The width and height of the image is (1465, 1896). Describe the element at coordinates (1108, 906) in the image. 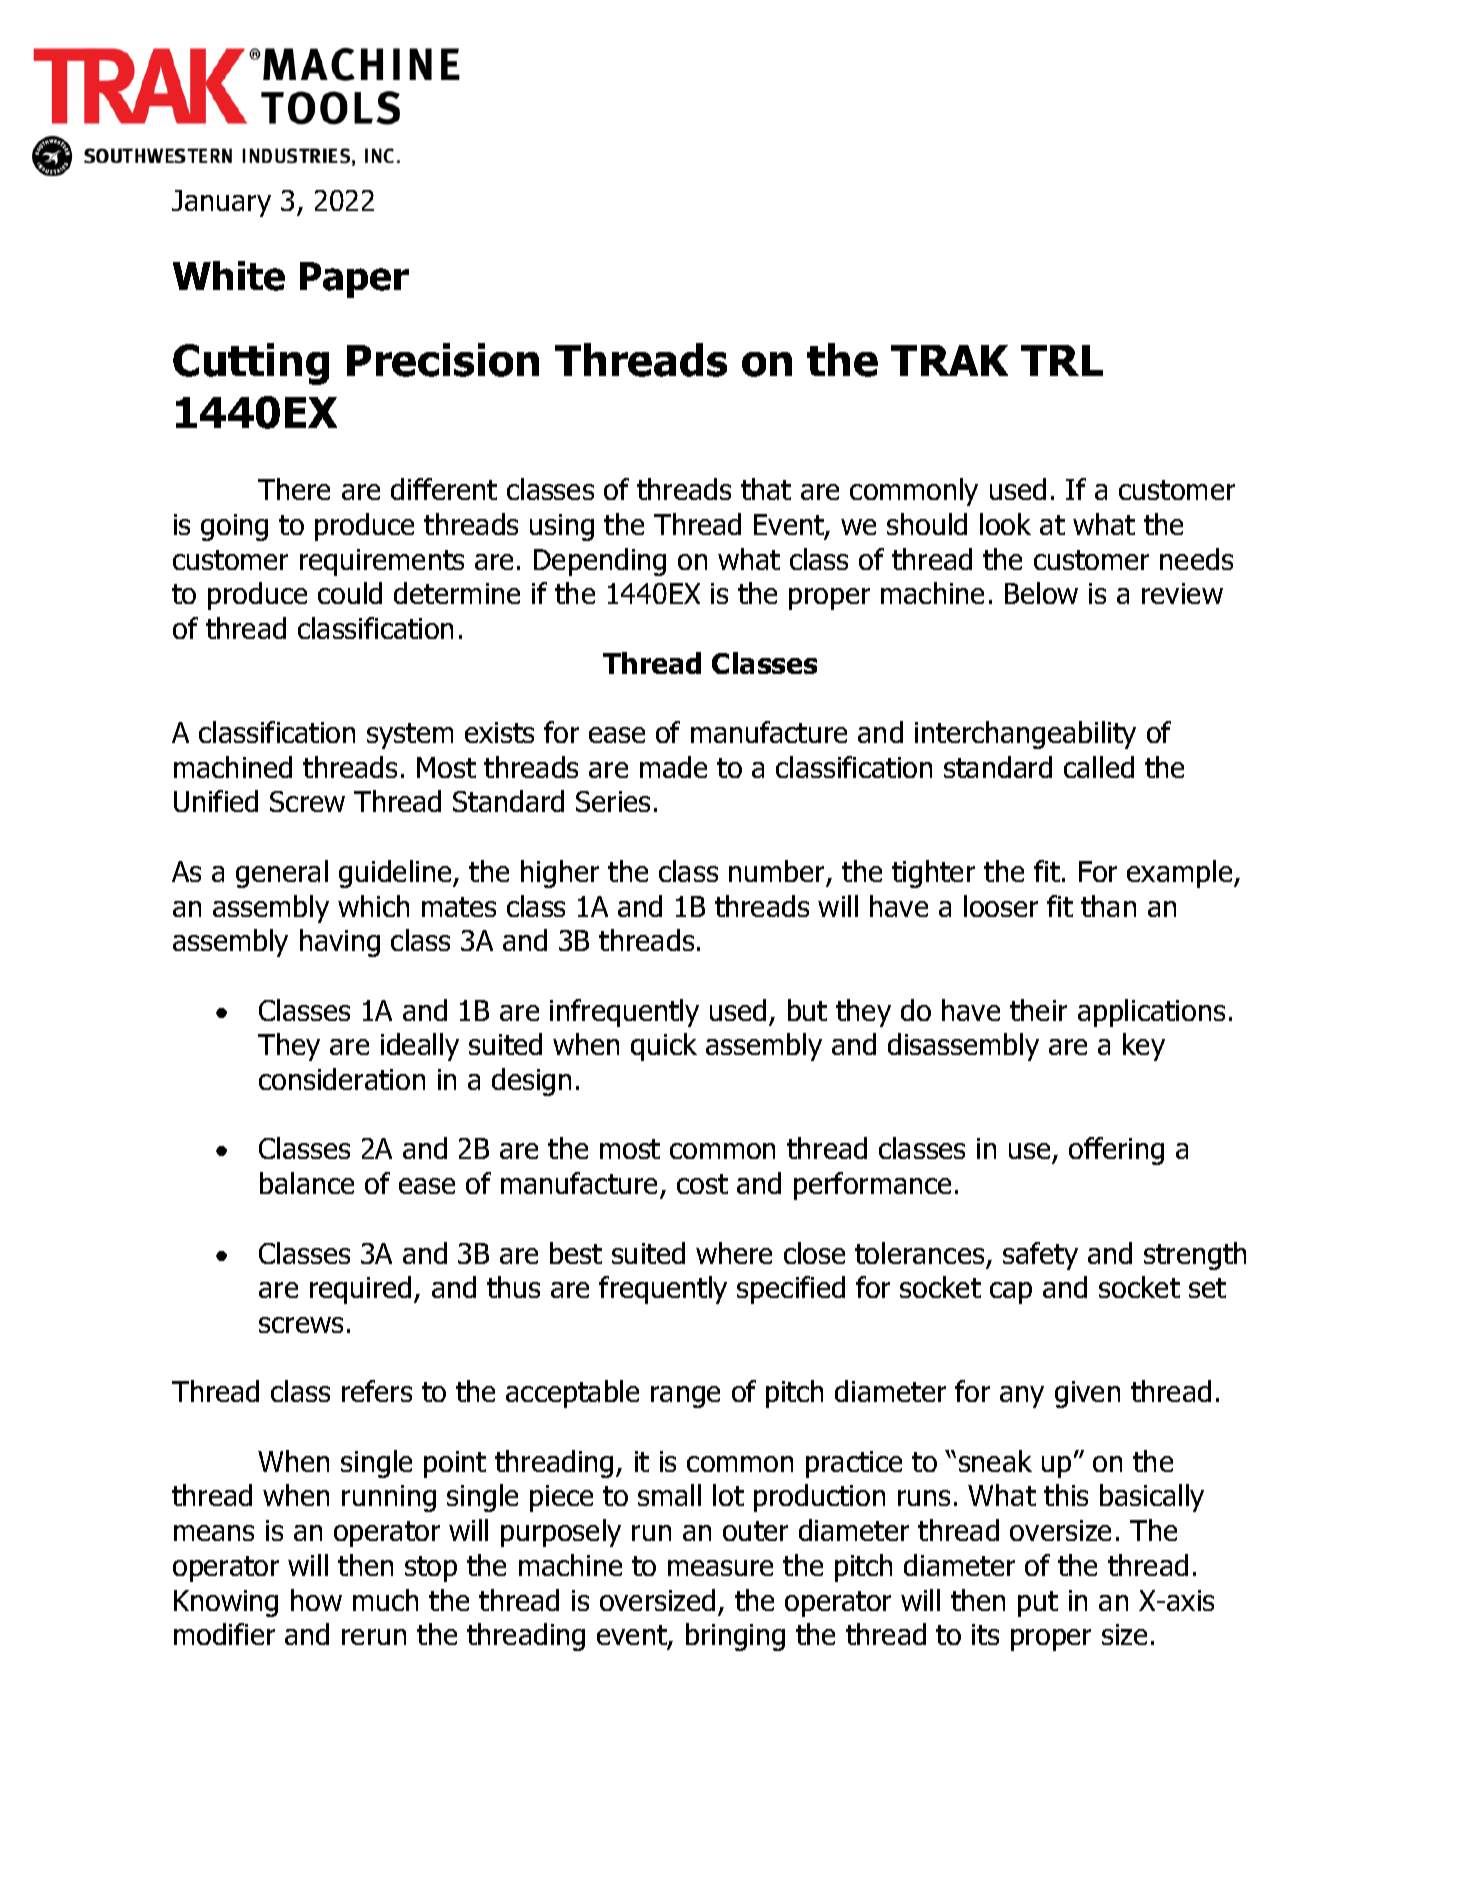

I see `than` at that location.
